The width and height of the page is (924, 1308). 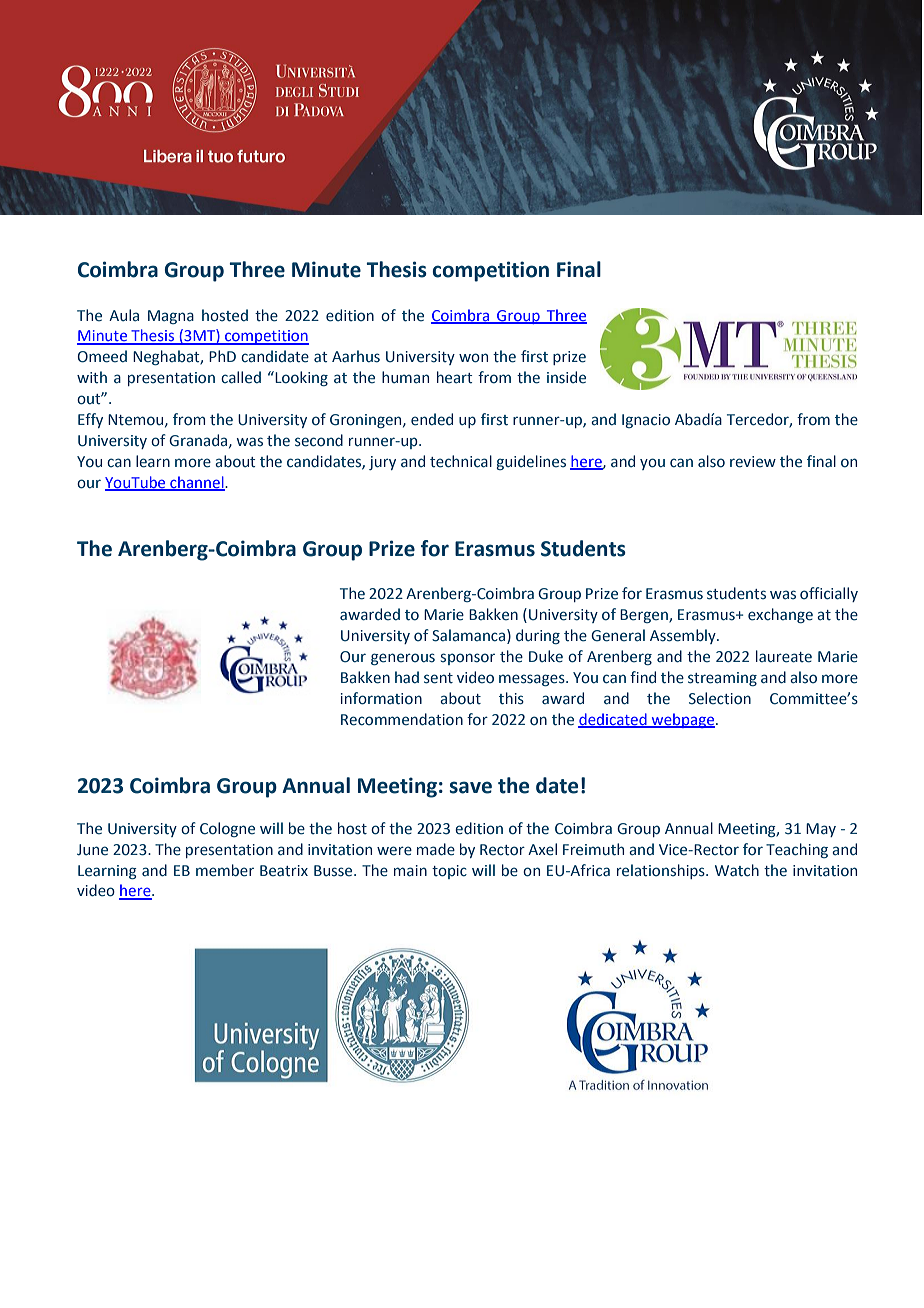 I want to click on Magna, so click(x=171, y=317).
